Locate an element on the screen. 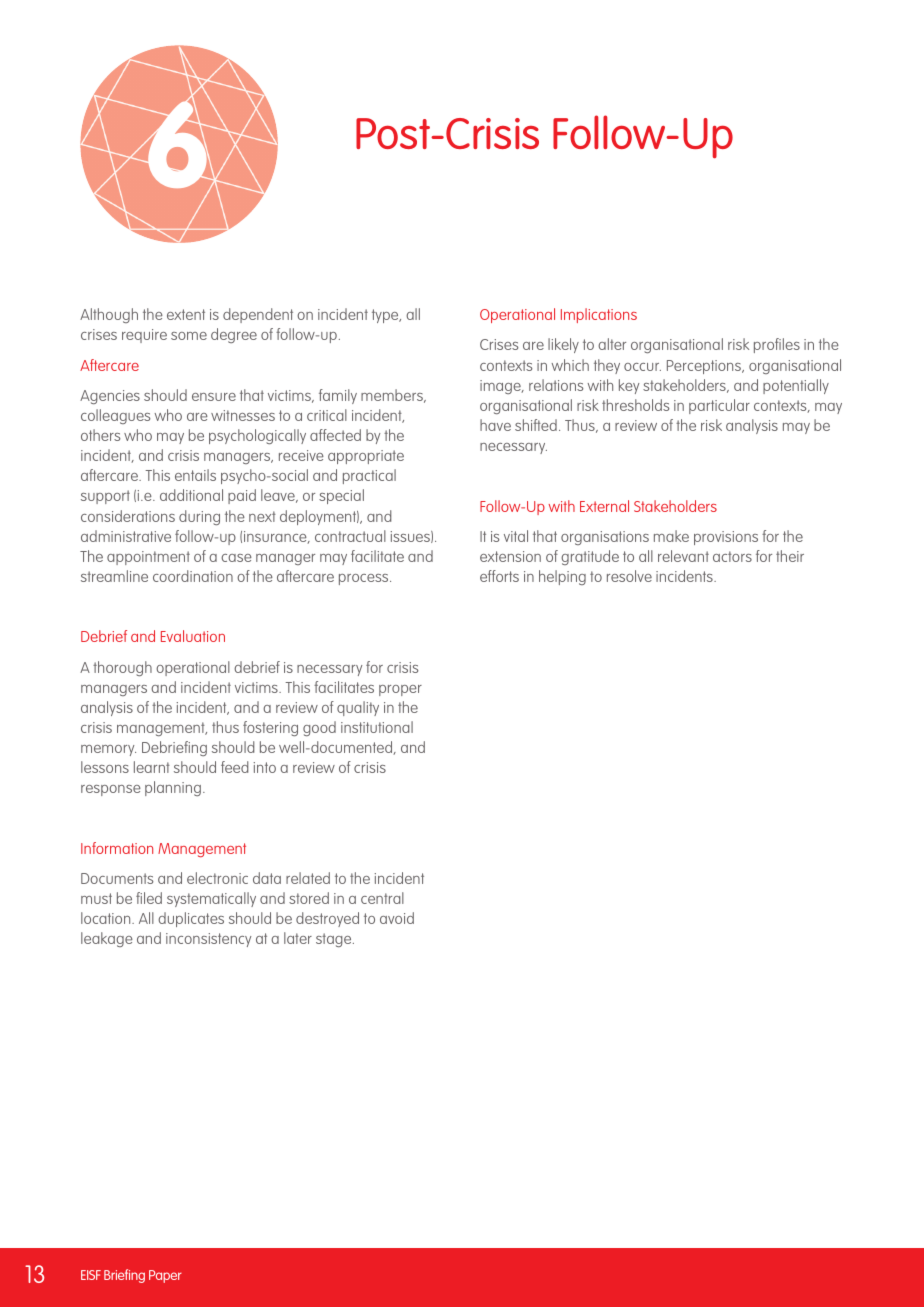 This screenshot has height=1307, width=924. type is located at coordinates (386, 316).
